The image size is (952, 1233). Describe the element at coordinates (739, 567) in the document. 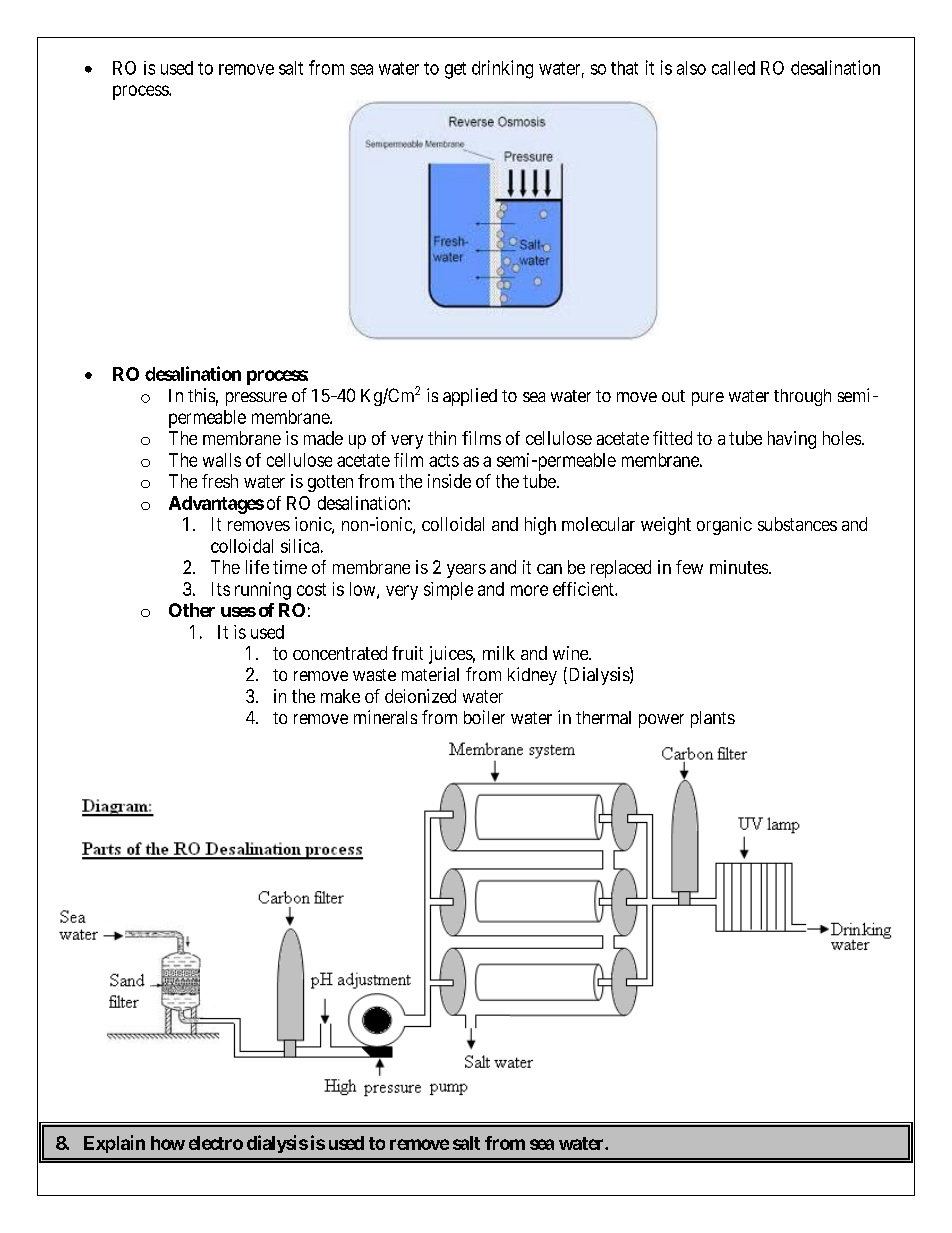

I see `minutes` at that location.
